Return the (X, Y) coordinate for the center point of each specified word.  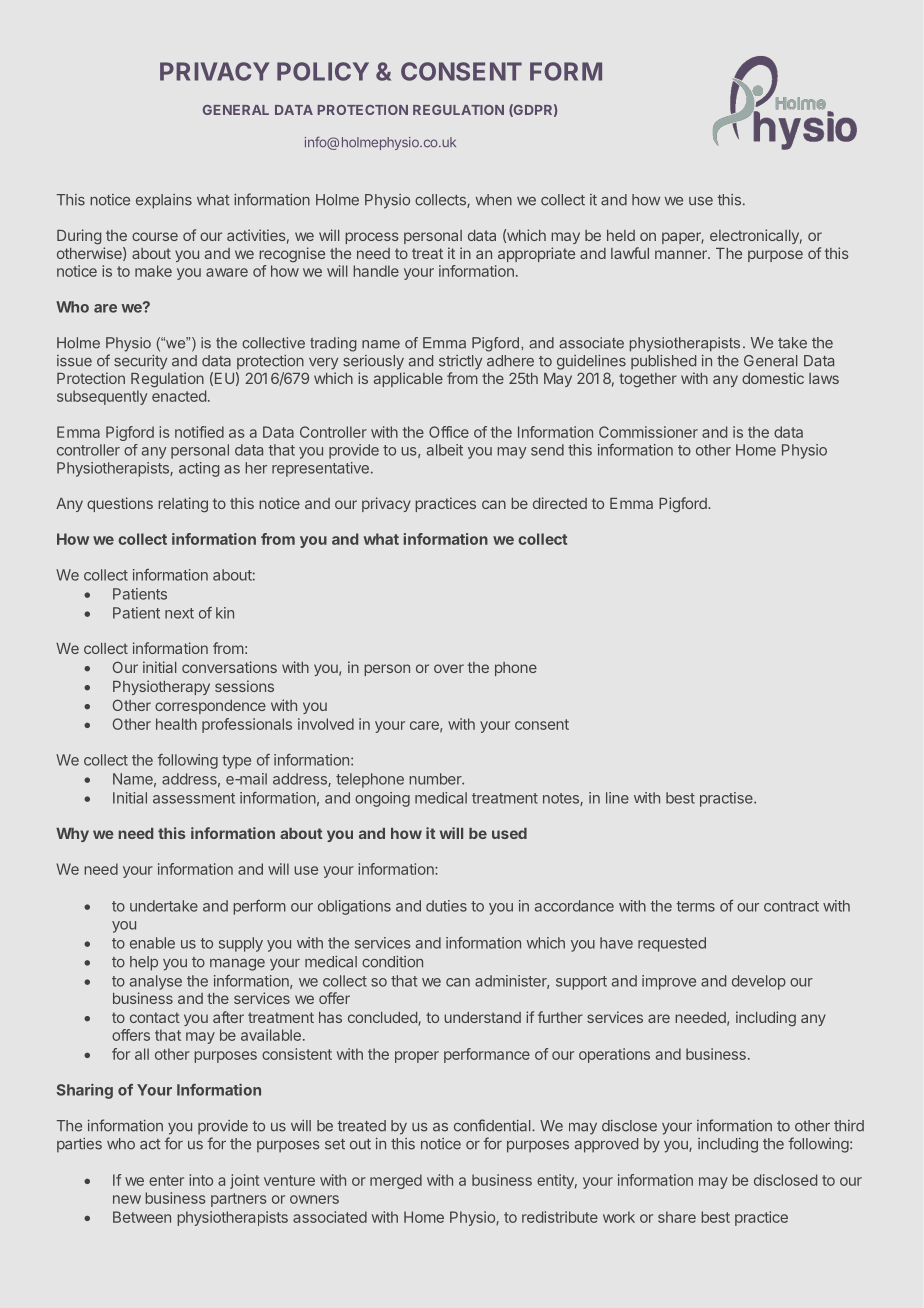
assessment (194, 798)
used (509, 833)
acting (199, 469)
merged (396, 1181)
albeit (445, 450)
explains (164, 201)
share (677, 1217)
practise (727, 799)
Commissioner (648, 432)
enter (166, 1180)
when (494, 200)
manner (682, 254)
